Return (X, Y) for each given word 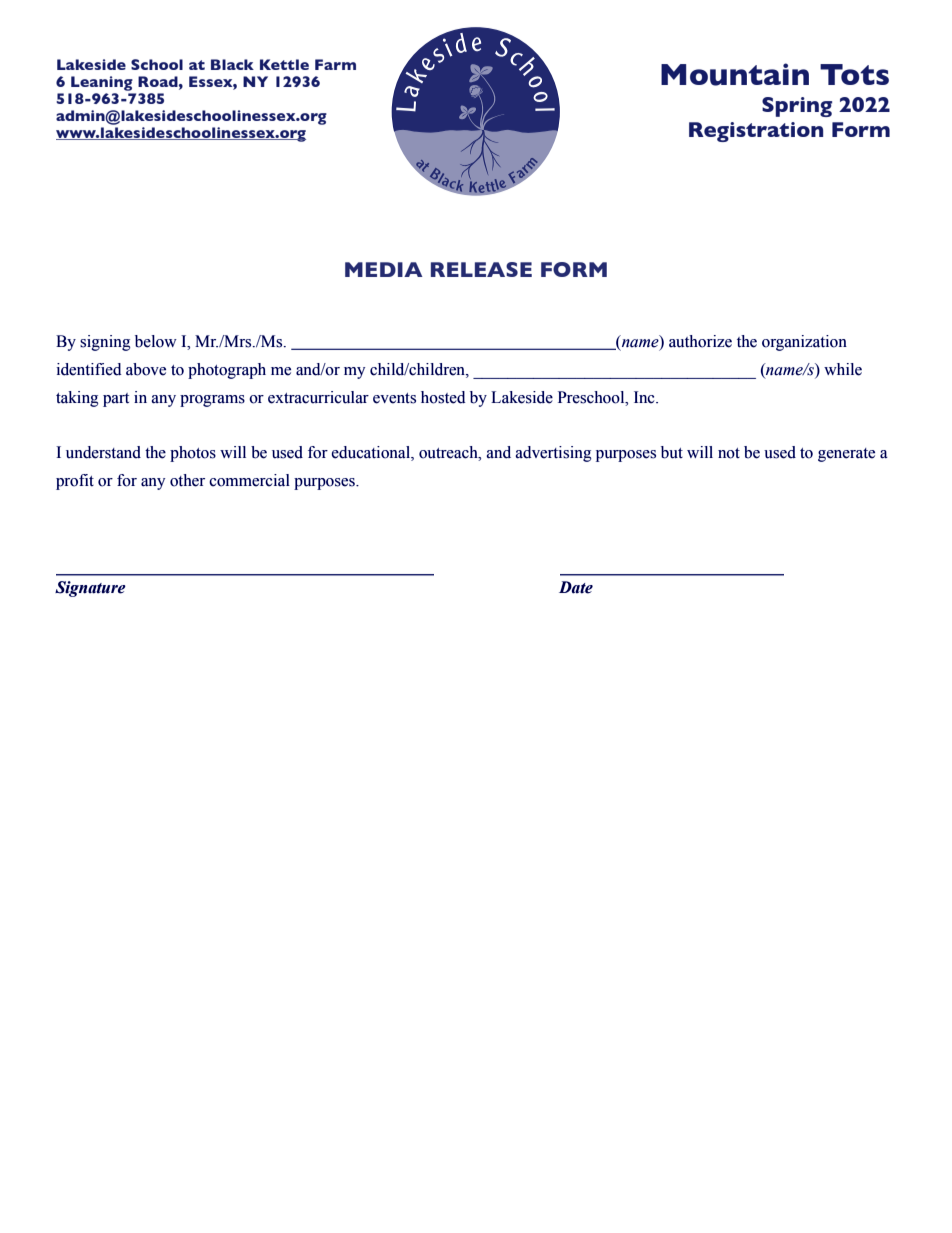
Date (576, 587)
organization (804, 343)
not (729, 453)
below (156, 341)
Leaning (102, 83)
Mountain (735, 74)
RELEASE (481, 269)
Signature (90, 589)
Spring (797, 107)
